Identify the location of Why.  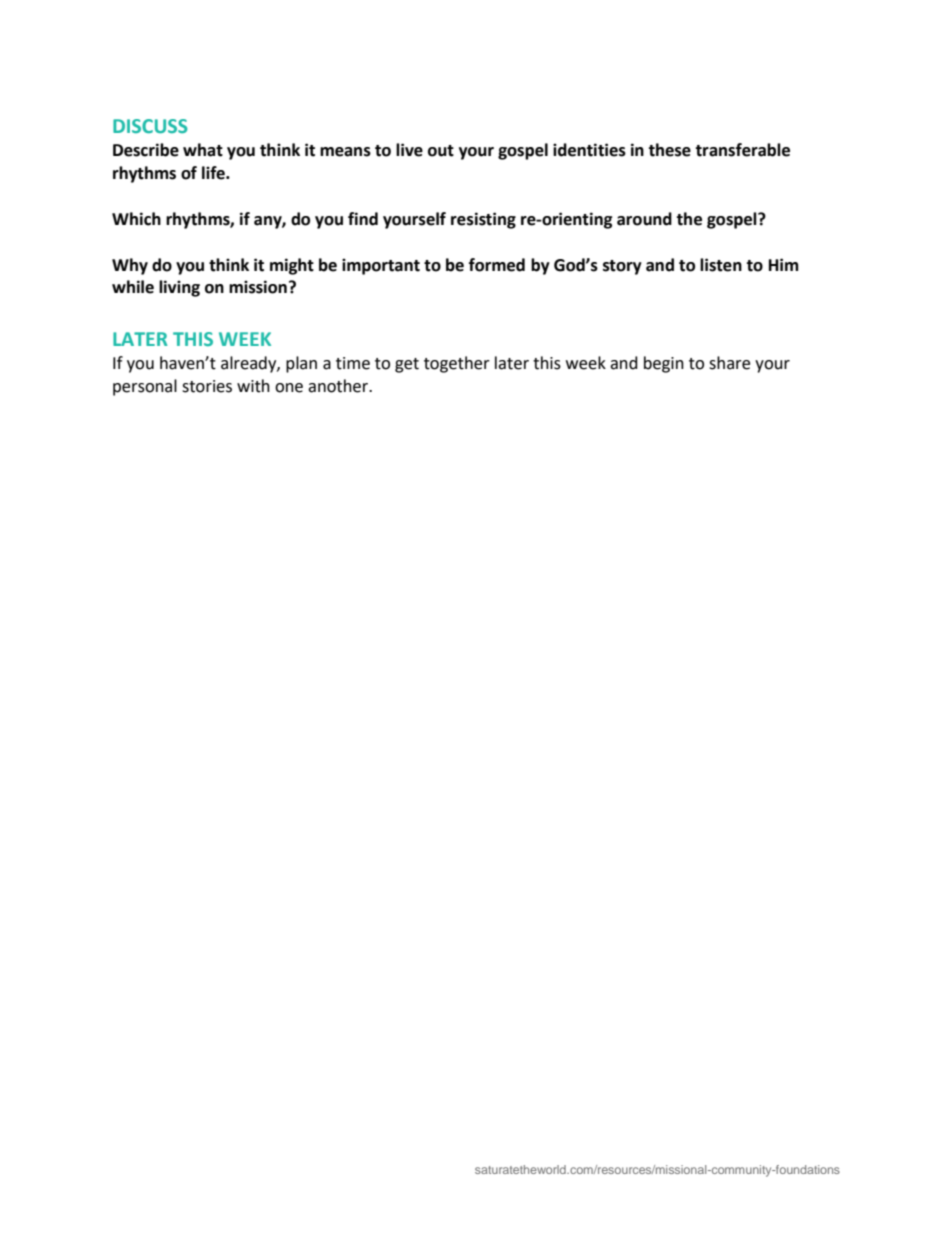
(130, 266).
